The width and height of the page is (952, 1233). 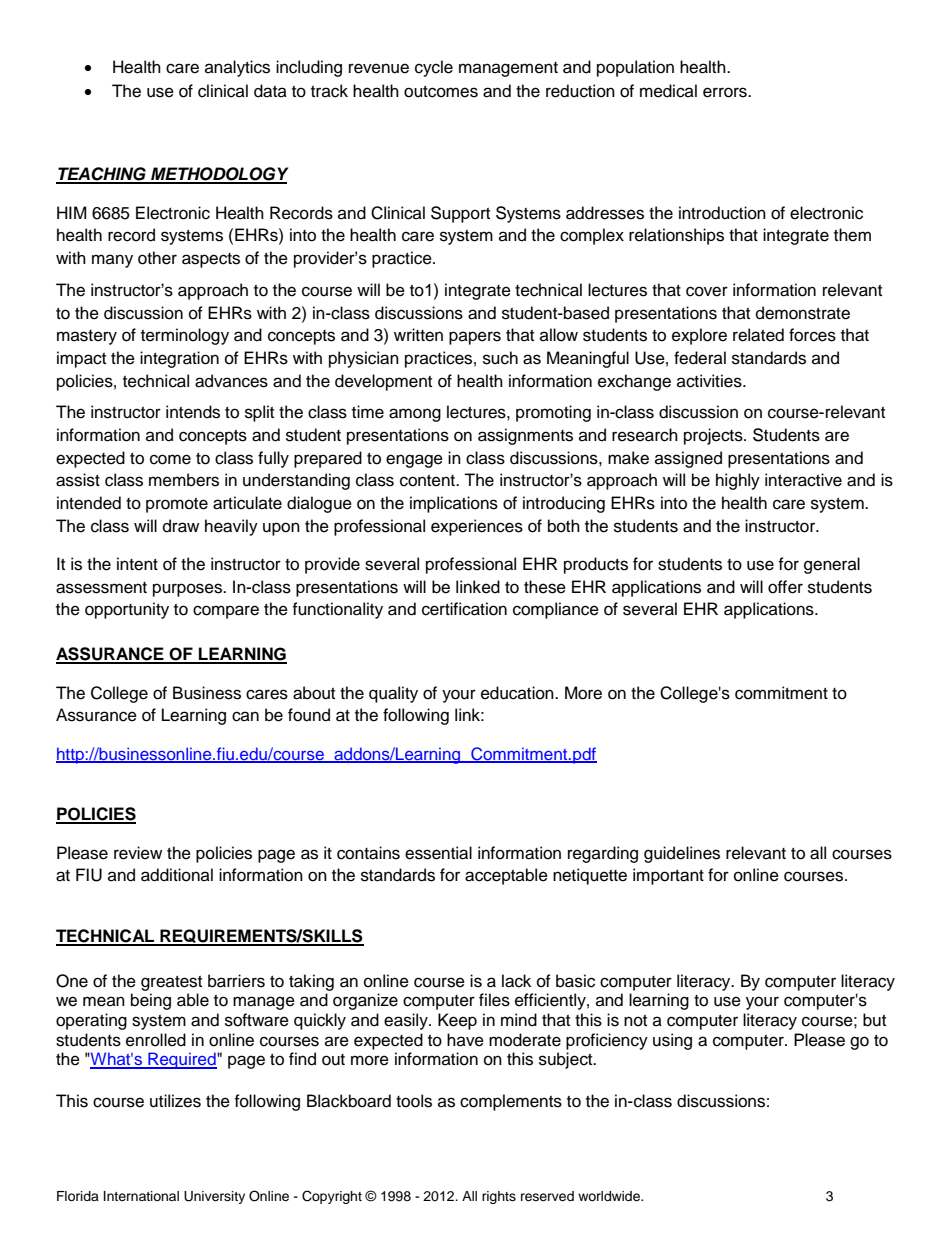 I want to click on errors, so click(x=726, y=92).
